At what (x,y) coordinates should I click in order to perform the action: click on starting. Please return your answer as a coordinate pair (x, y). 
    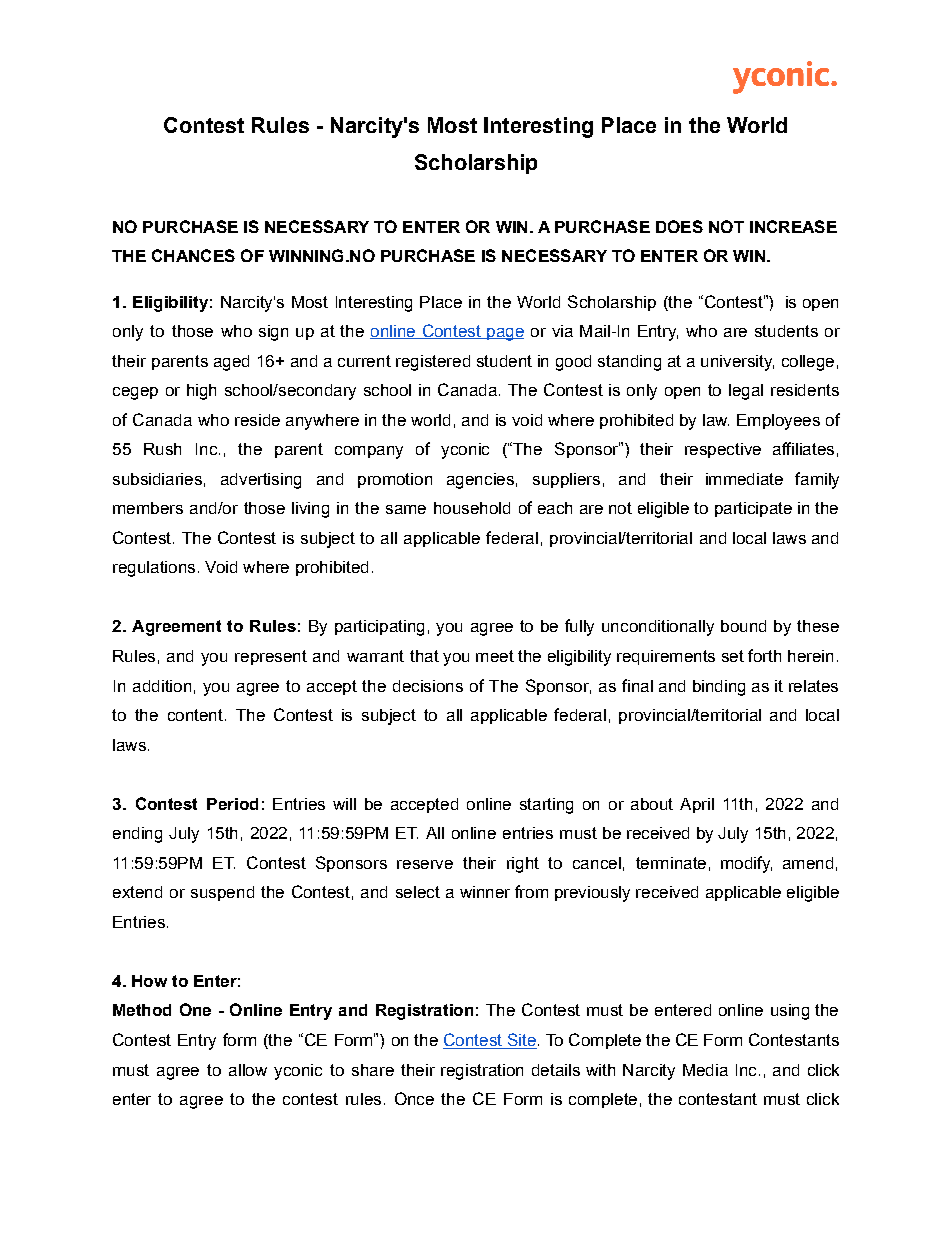
    Looking at the image, I should click on (546, 806).
